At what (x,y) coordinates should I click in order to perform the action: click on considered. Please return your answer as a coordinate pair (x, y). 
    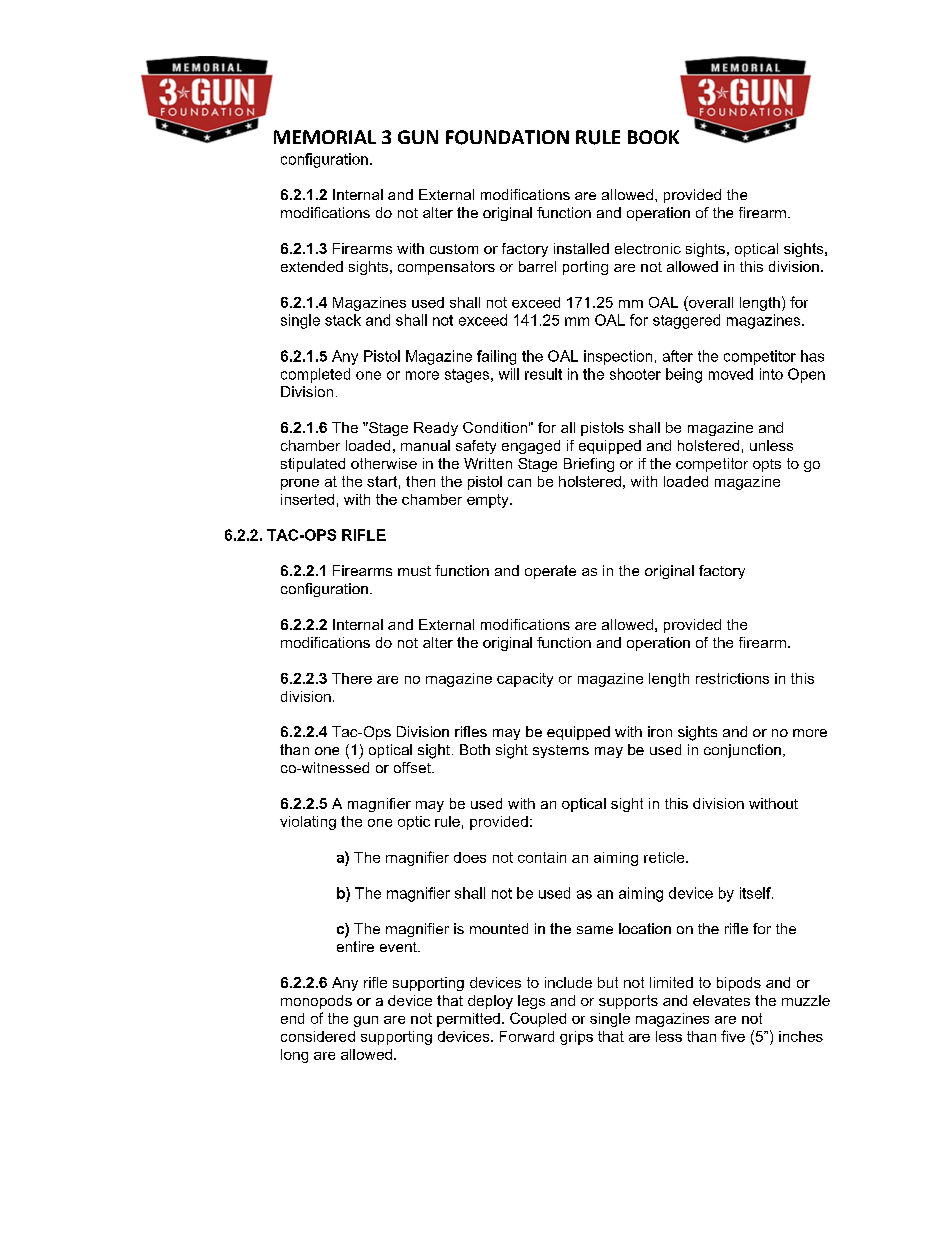
    Looking at the image, I should click on (318, 1036).
